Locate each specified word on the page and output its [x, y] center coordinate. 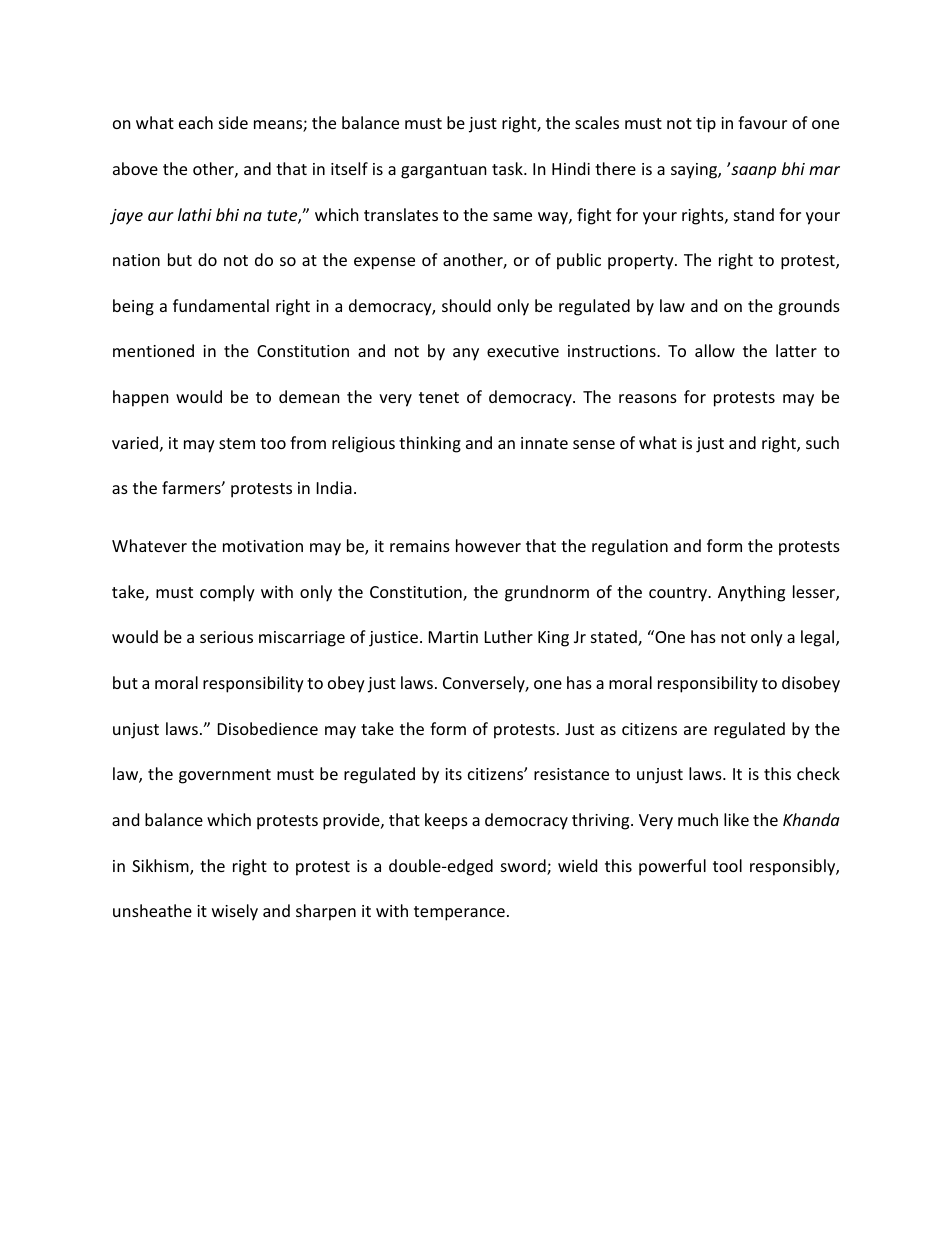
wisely [235, 912]
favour [762, 122]
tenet [439, 397]
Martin [453, 637]
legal [819, 638]
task [508, 168]
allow [715, 350]
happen [141, 398]
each [196, 122]
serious [226, 637]
